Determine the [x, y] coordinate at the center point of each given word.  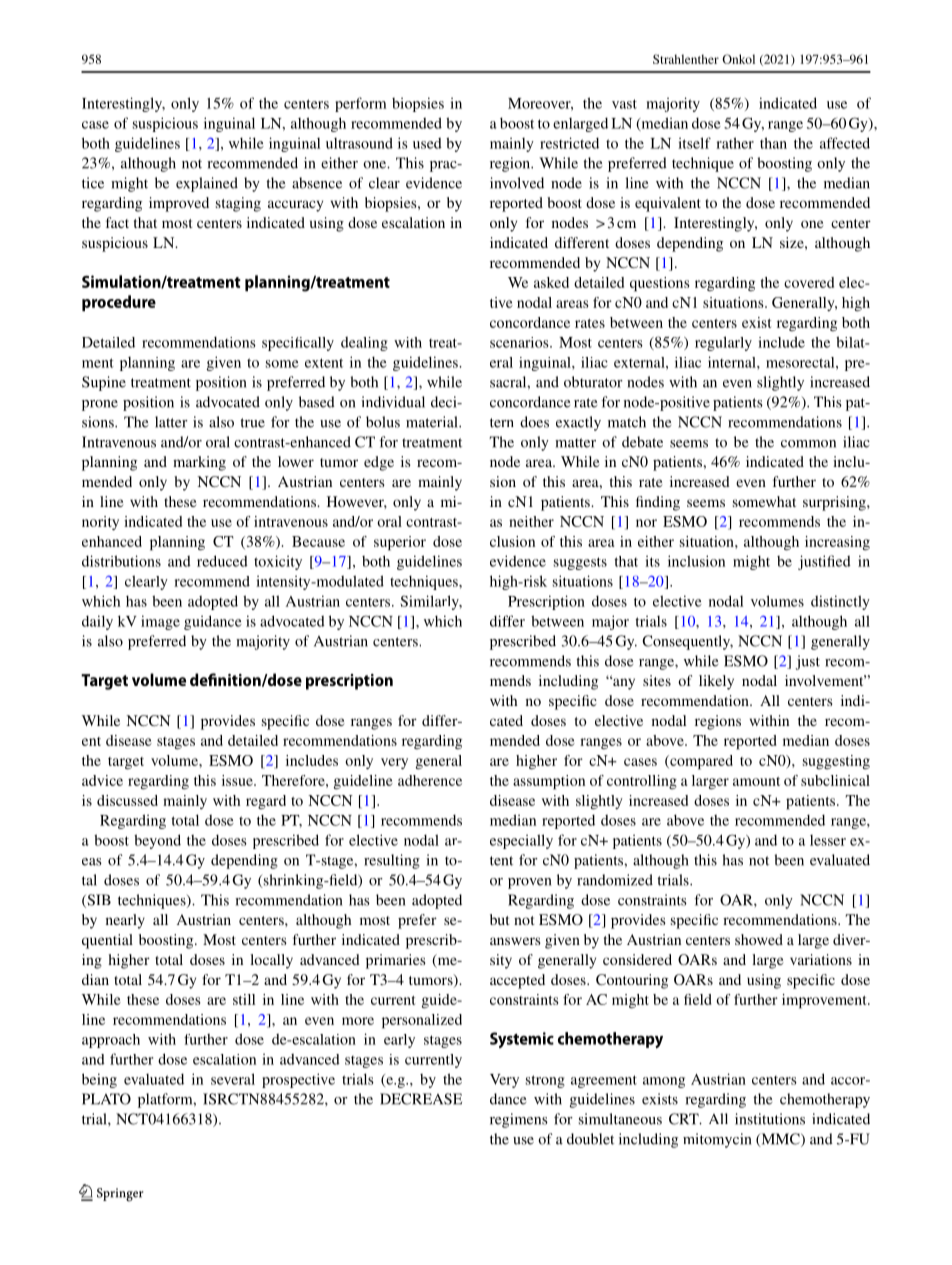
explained [207, 184]
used [427, 143]
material [433, 422]
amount [756, 781]
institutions [770, 1119]
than [773, 143]
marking [199, 463]
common [808, 444]
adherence [430, 780]
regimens [519, 1120]
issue [238, 780]
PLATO [106, 1099]
